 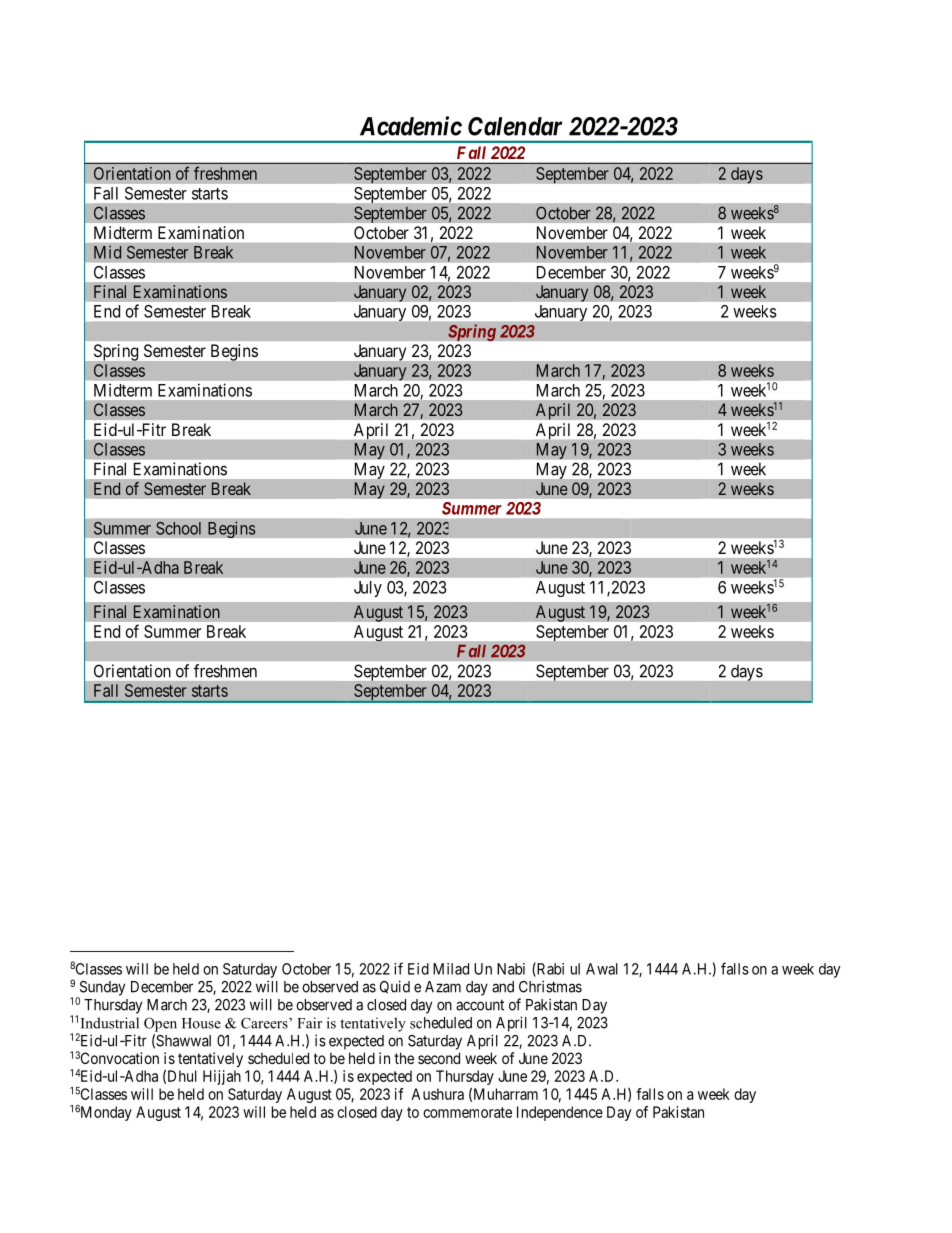 I want to click on Sunday, so click(x=101, y=989).
